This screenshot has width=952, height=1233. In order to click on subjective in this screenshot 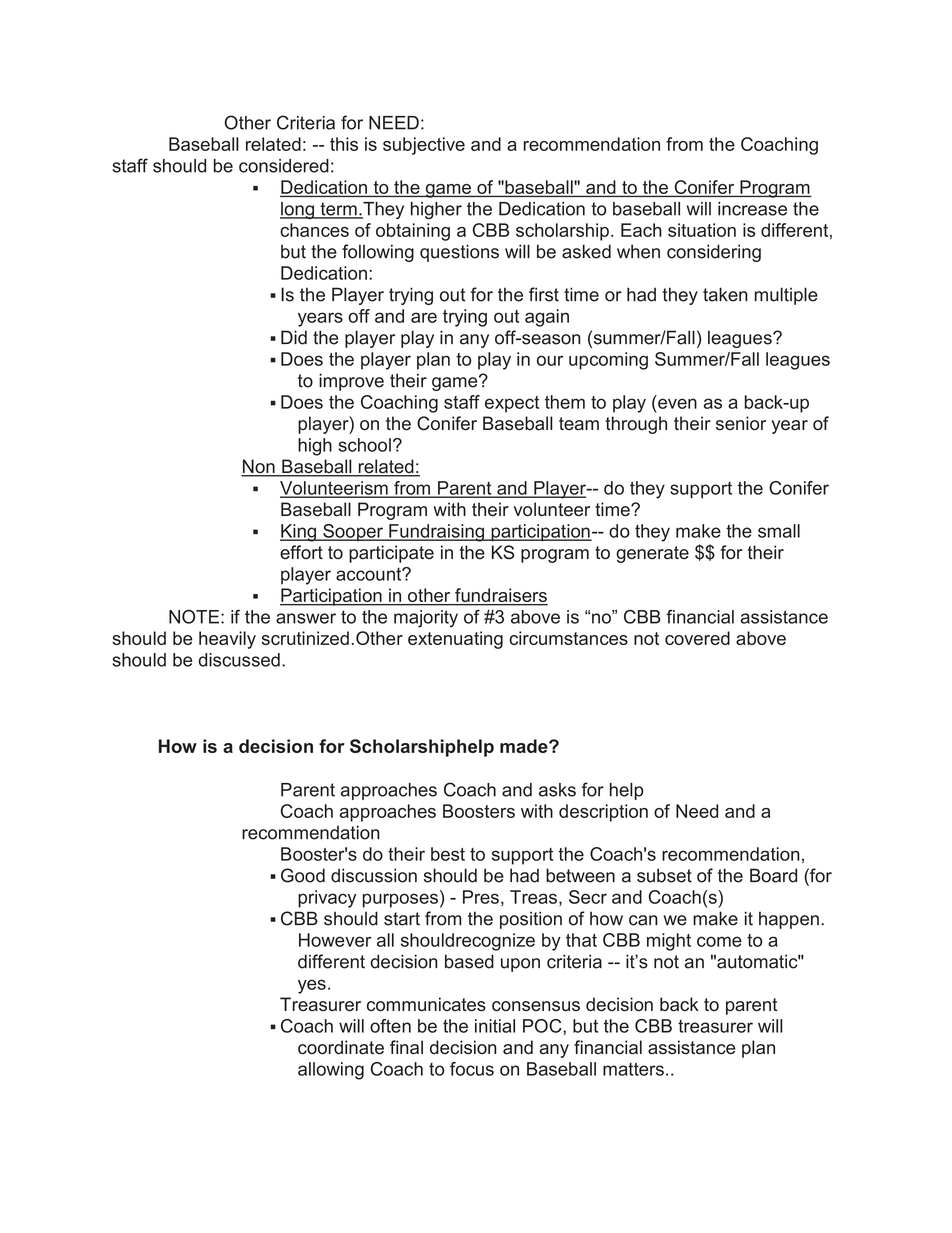, I will do `click(424, 146)`.
